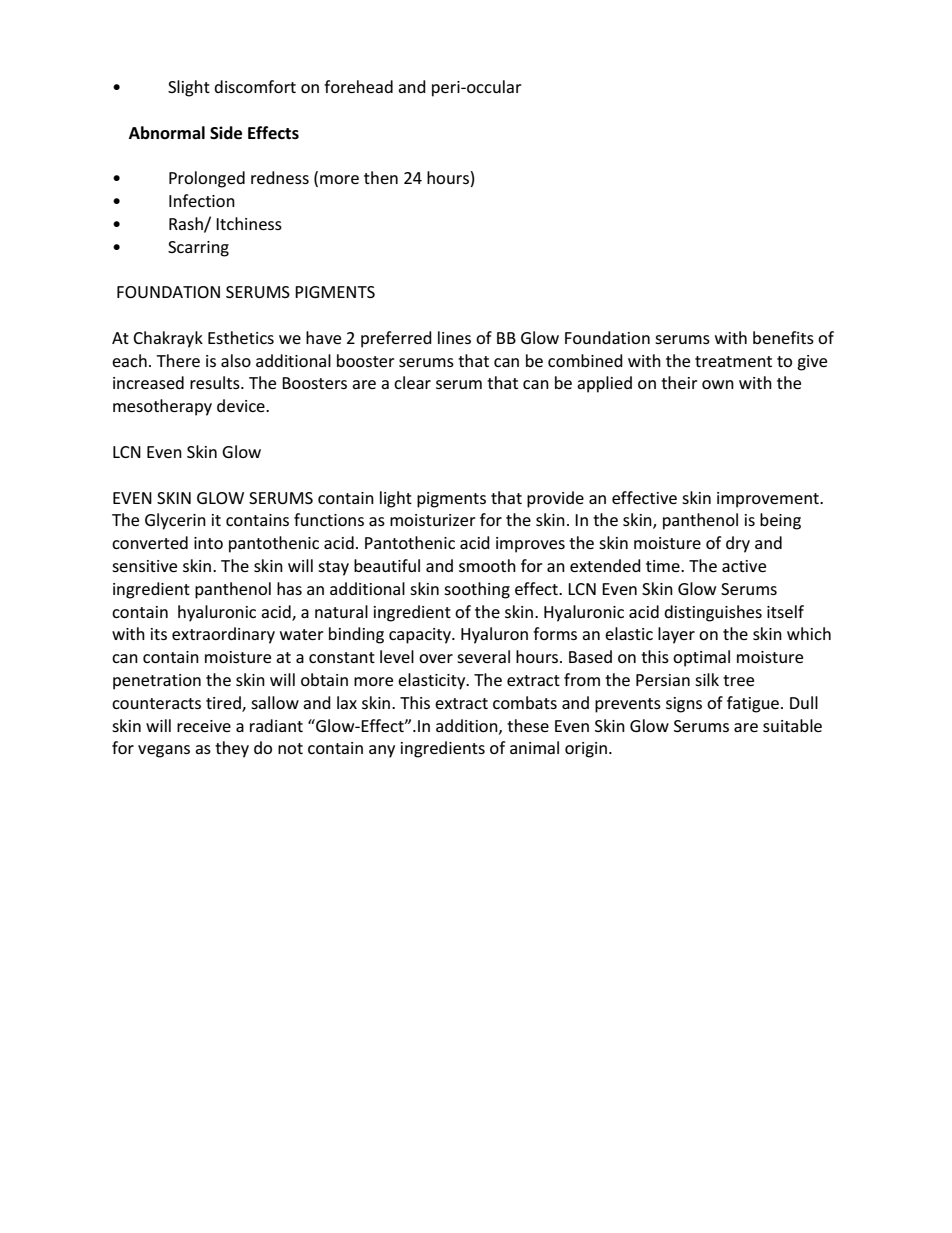 Image resolution: width=952 pixels, height=1233 pixels. Describe the element at coordinates (433, 520) in the image. I see `moisturizer` at that location.
